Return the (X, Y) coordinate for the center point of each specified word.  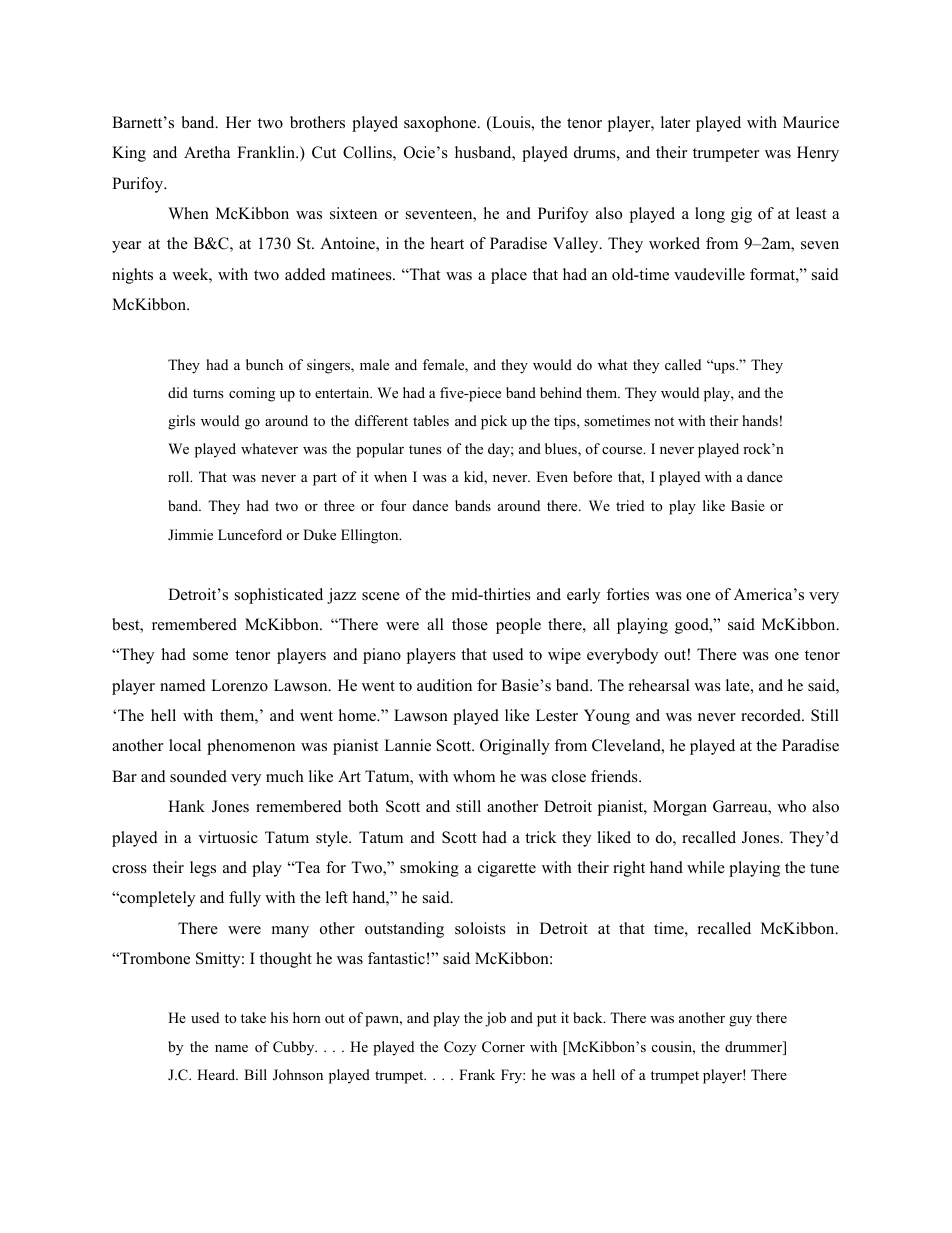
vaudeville (709, 274)
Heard (217, 1074)
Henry (818, 154)
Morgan (680, 808)
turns (208, 393)
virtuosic (228, 837)
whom (474, 776)
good (693, 626)
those (470, 624)
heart (447, 243)
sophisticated (279, 596)
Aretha (207, 152)
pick (494, 422)
